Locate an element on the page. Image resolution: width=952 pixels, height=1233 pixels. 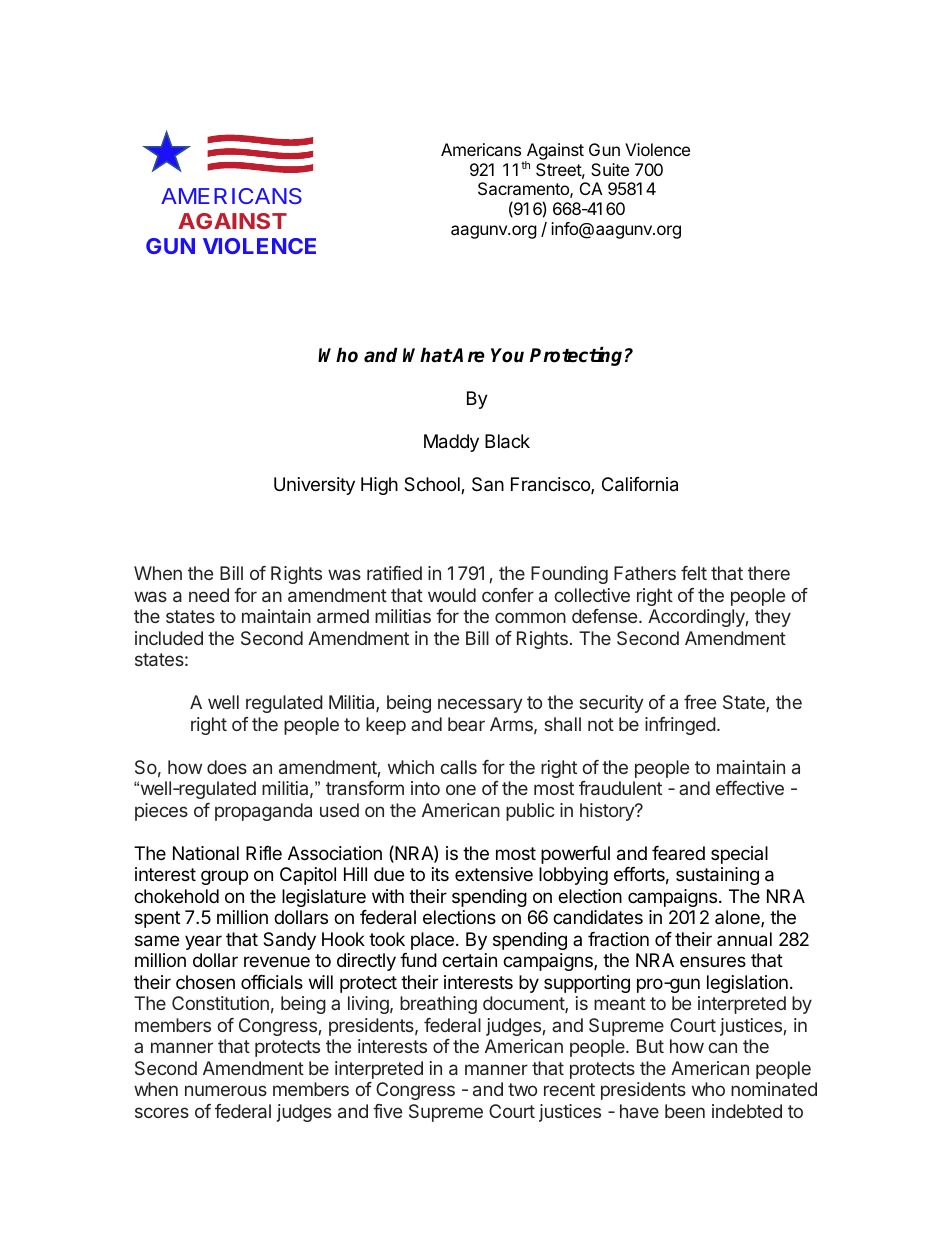
You is located at coordinates (507, 355).
